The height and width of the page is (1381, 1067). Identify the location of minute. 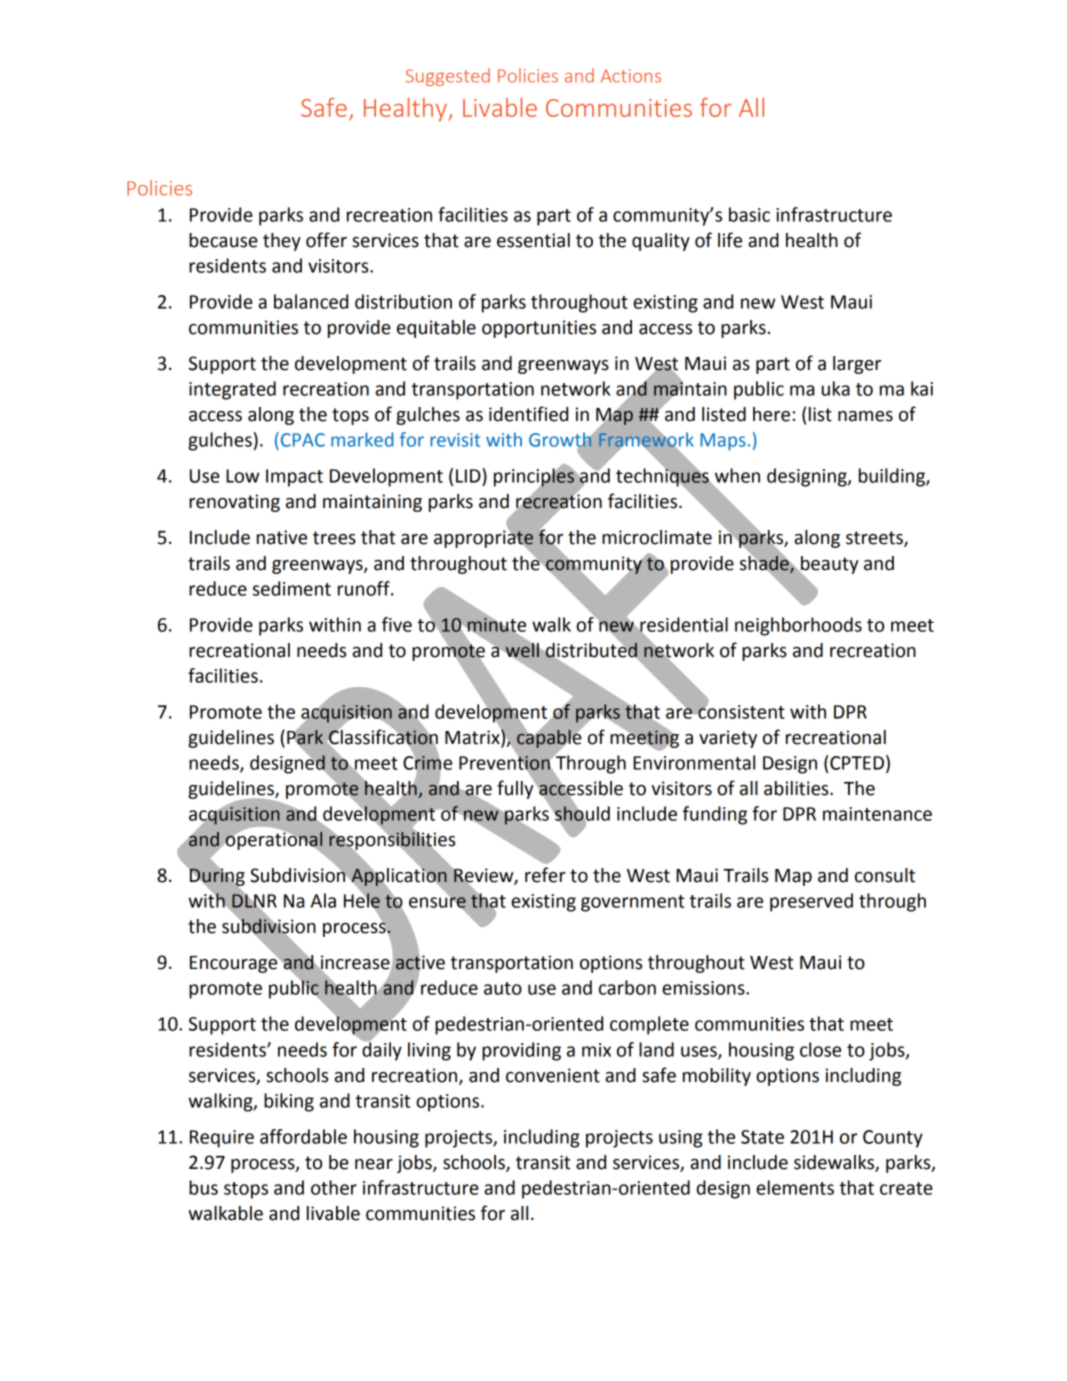
(496, 625).
